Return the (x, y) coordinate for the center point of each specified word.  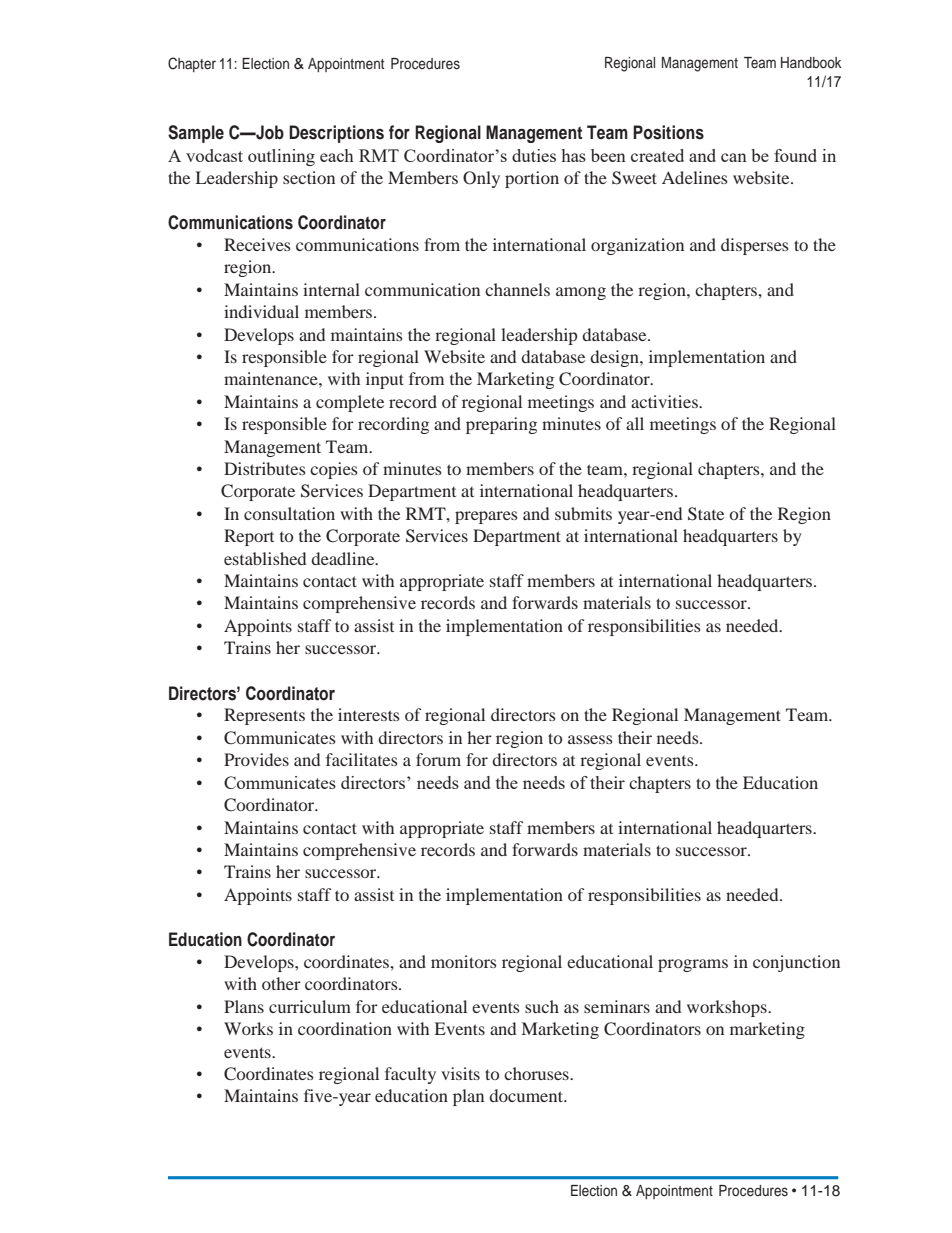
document (527, 1095)
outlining (281, 157)
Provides (256, 759)
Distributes (265, 468)
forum (438, 759)
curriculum (310, 1006)
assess (590, 739)
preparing (501, 425)
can (734, 157)
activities (665, 401)
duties (534, 155)
